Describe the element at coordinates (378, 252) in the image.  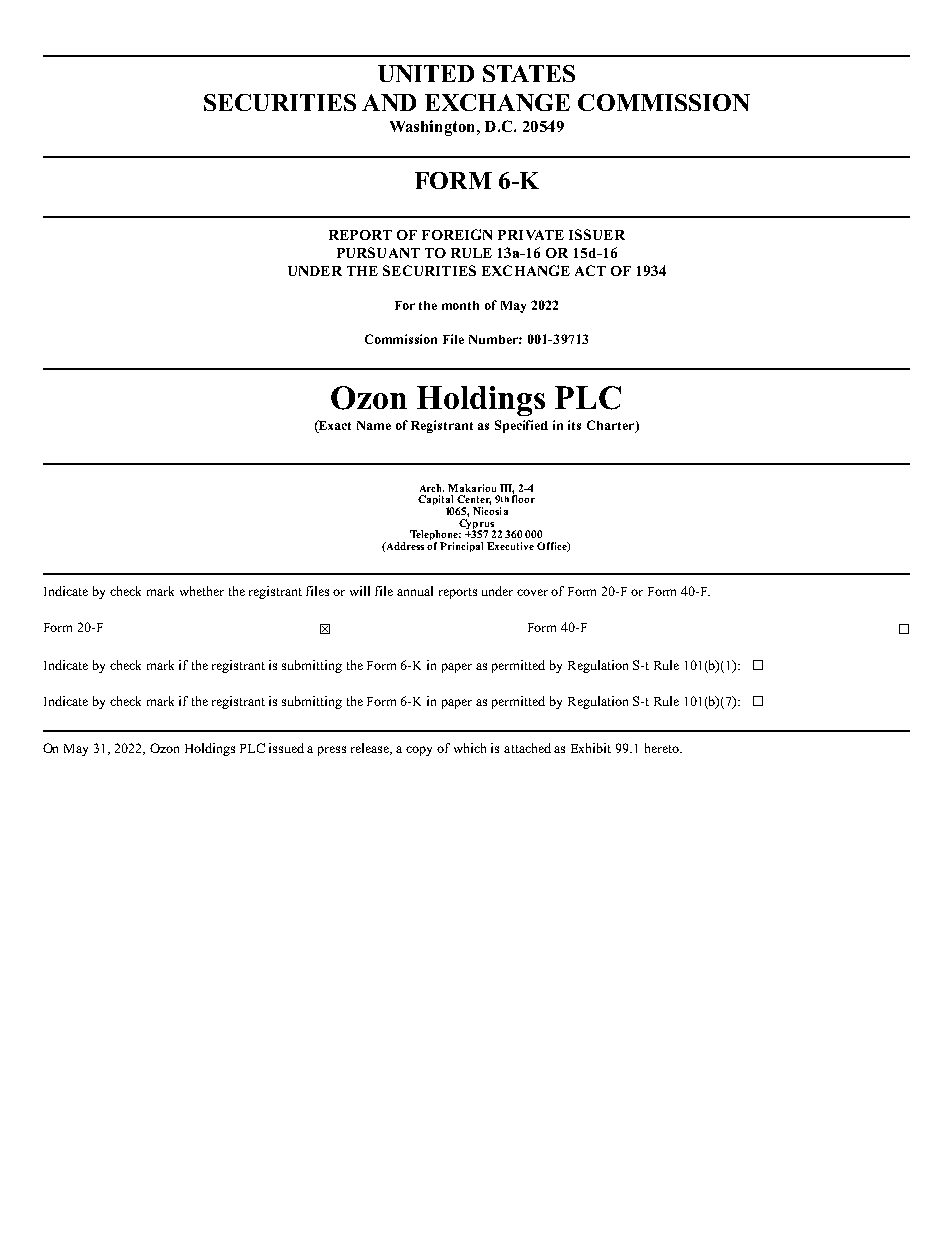
I see `PURSUANT` at that location.
